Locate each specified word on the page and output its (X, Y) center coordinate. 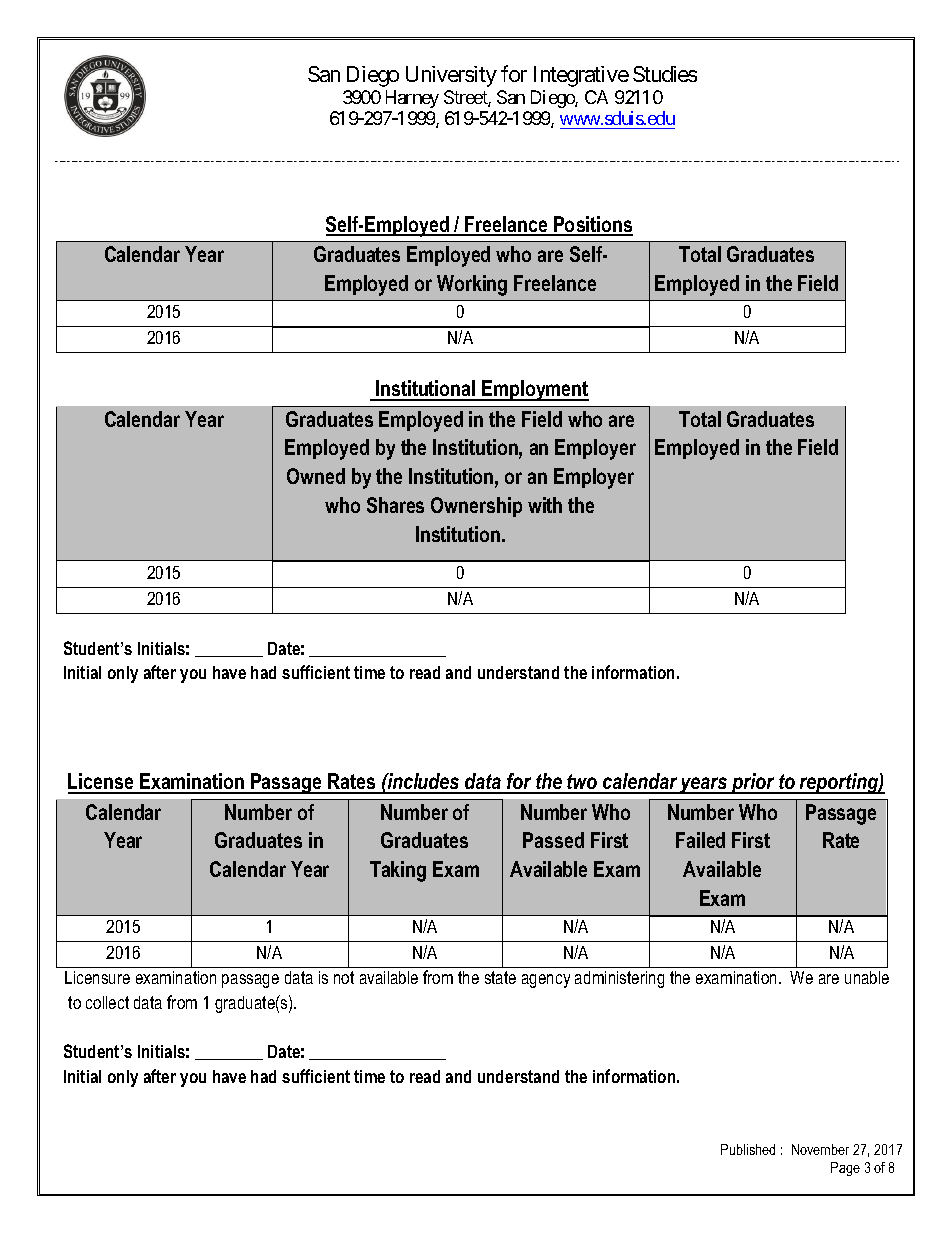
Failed (700, 840)
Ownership (476, 507)
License (102, 783)
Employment (534, 390)
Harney (412, 99)
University (451, 76)
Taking (398, 871)
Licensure (97, 977)
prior (753, 783)
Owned (316, 476)
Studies (665, 74)
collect (107, 1002)
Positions (592, 225)
